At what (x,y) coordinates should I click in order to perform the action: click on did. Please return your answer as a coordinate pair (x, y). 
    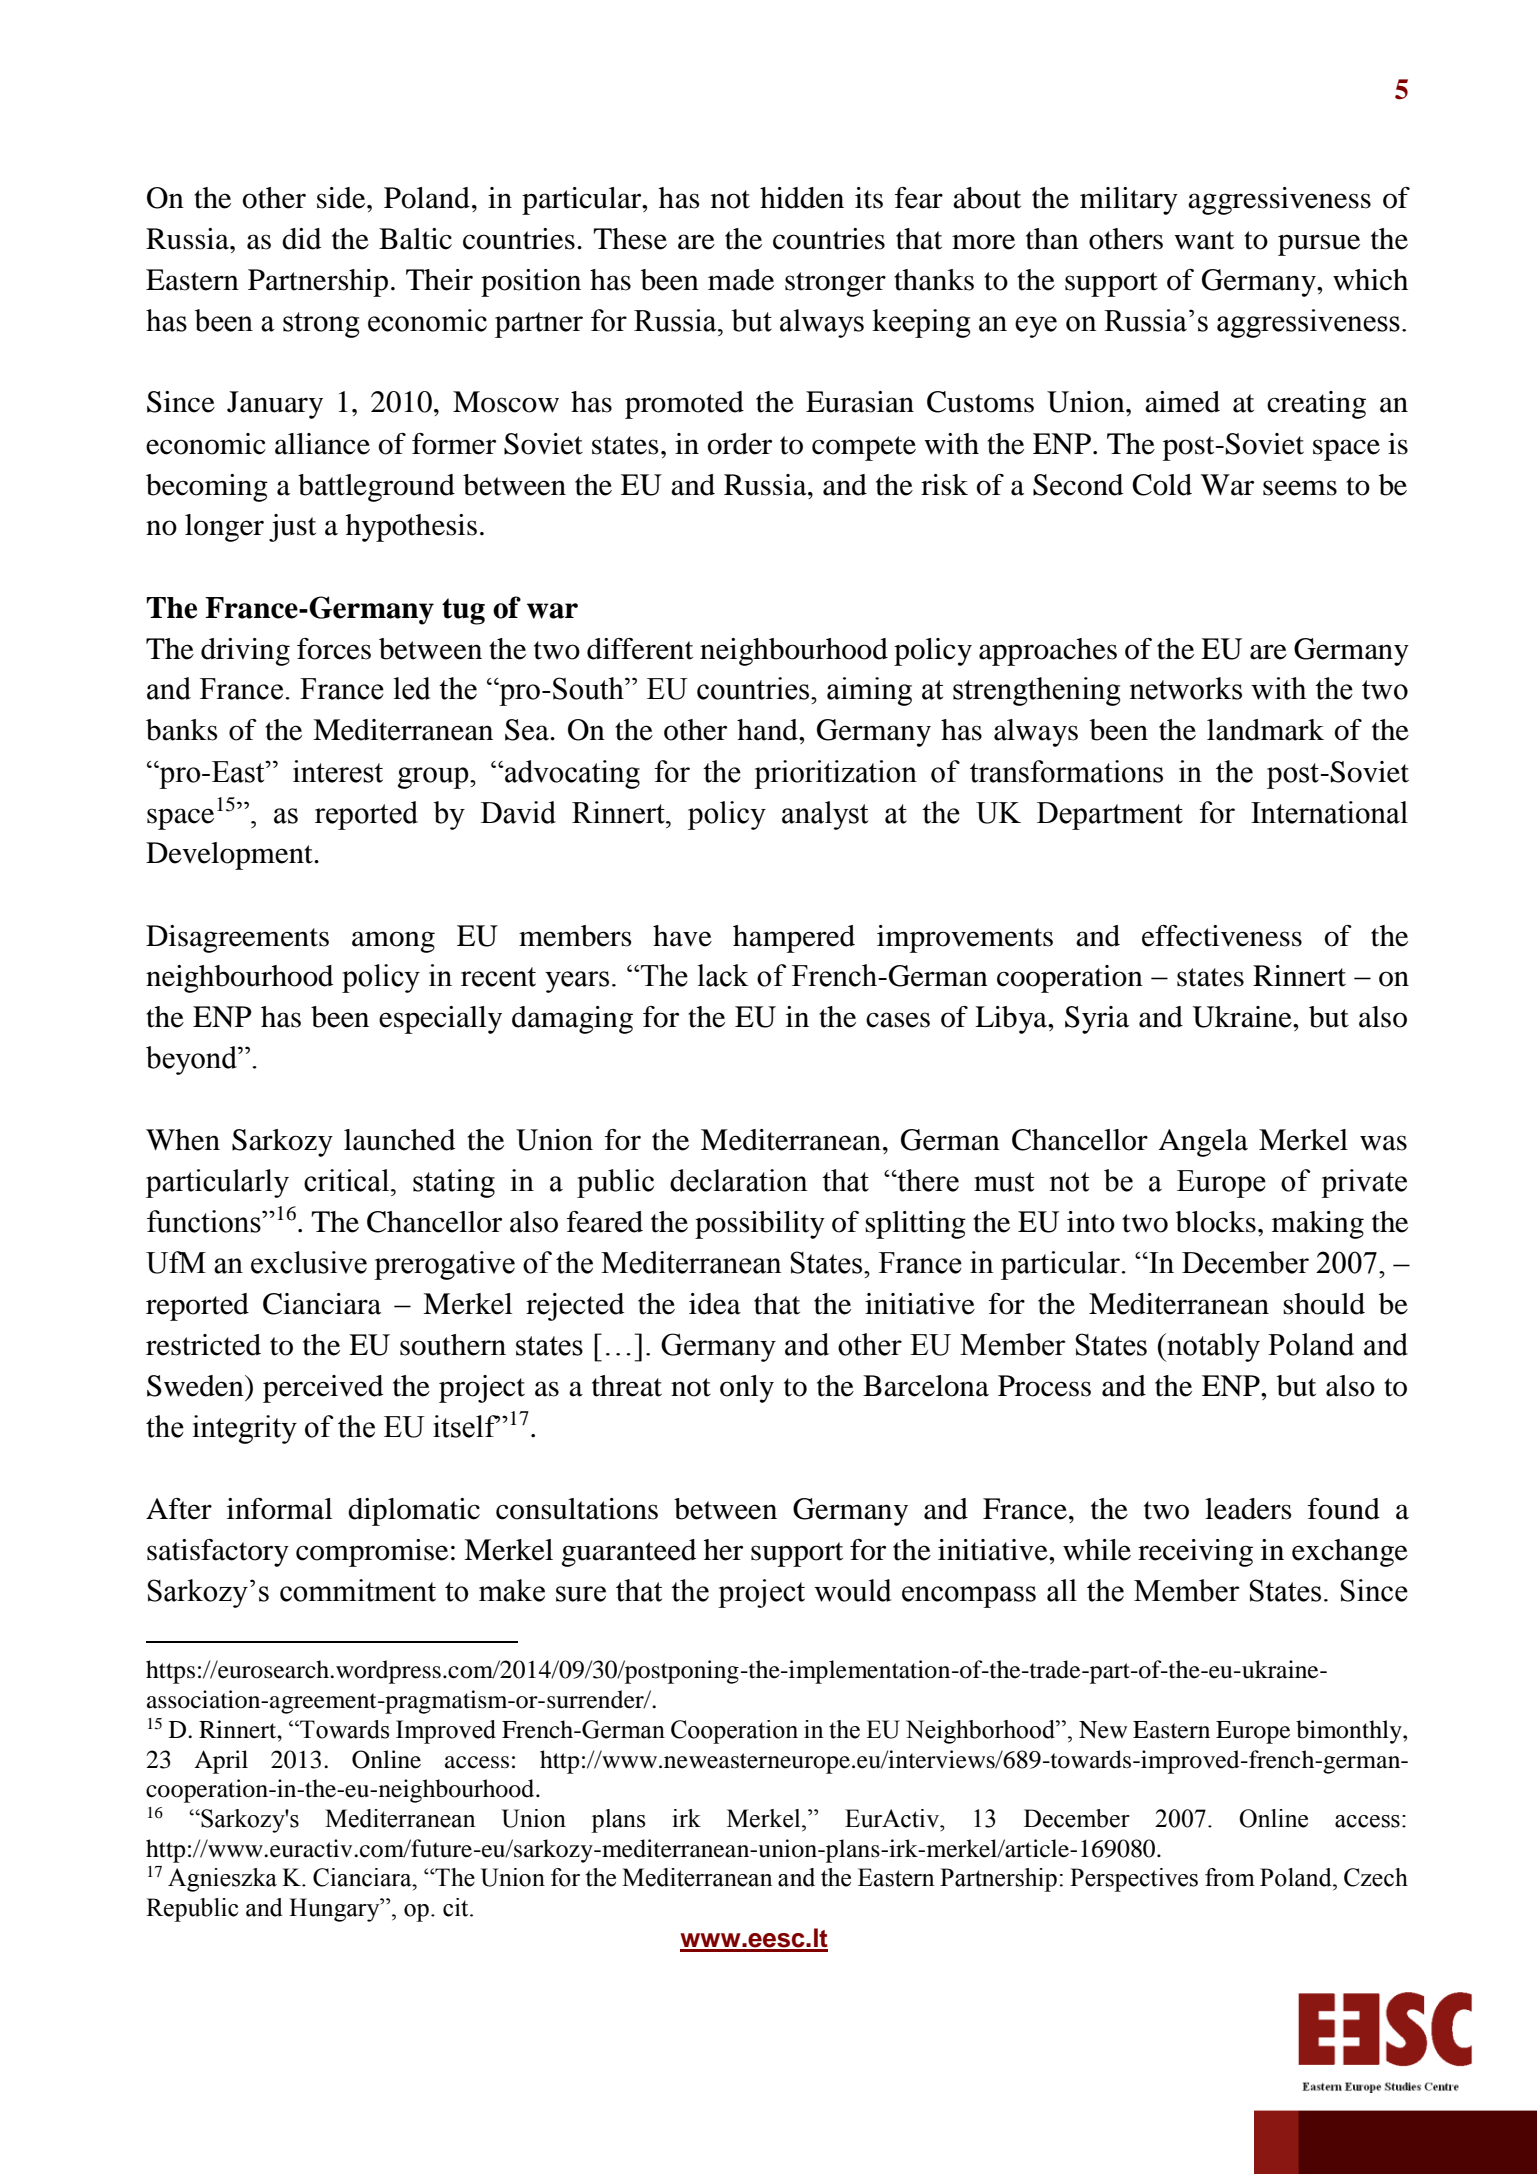
    Looking at the image, I should click on (301, 239).
